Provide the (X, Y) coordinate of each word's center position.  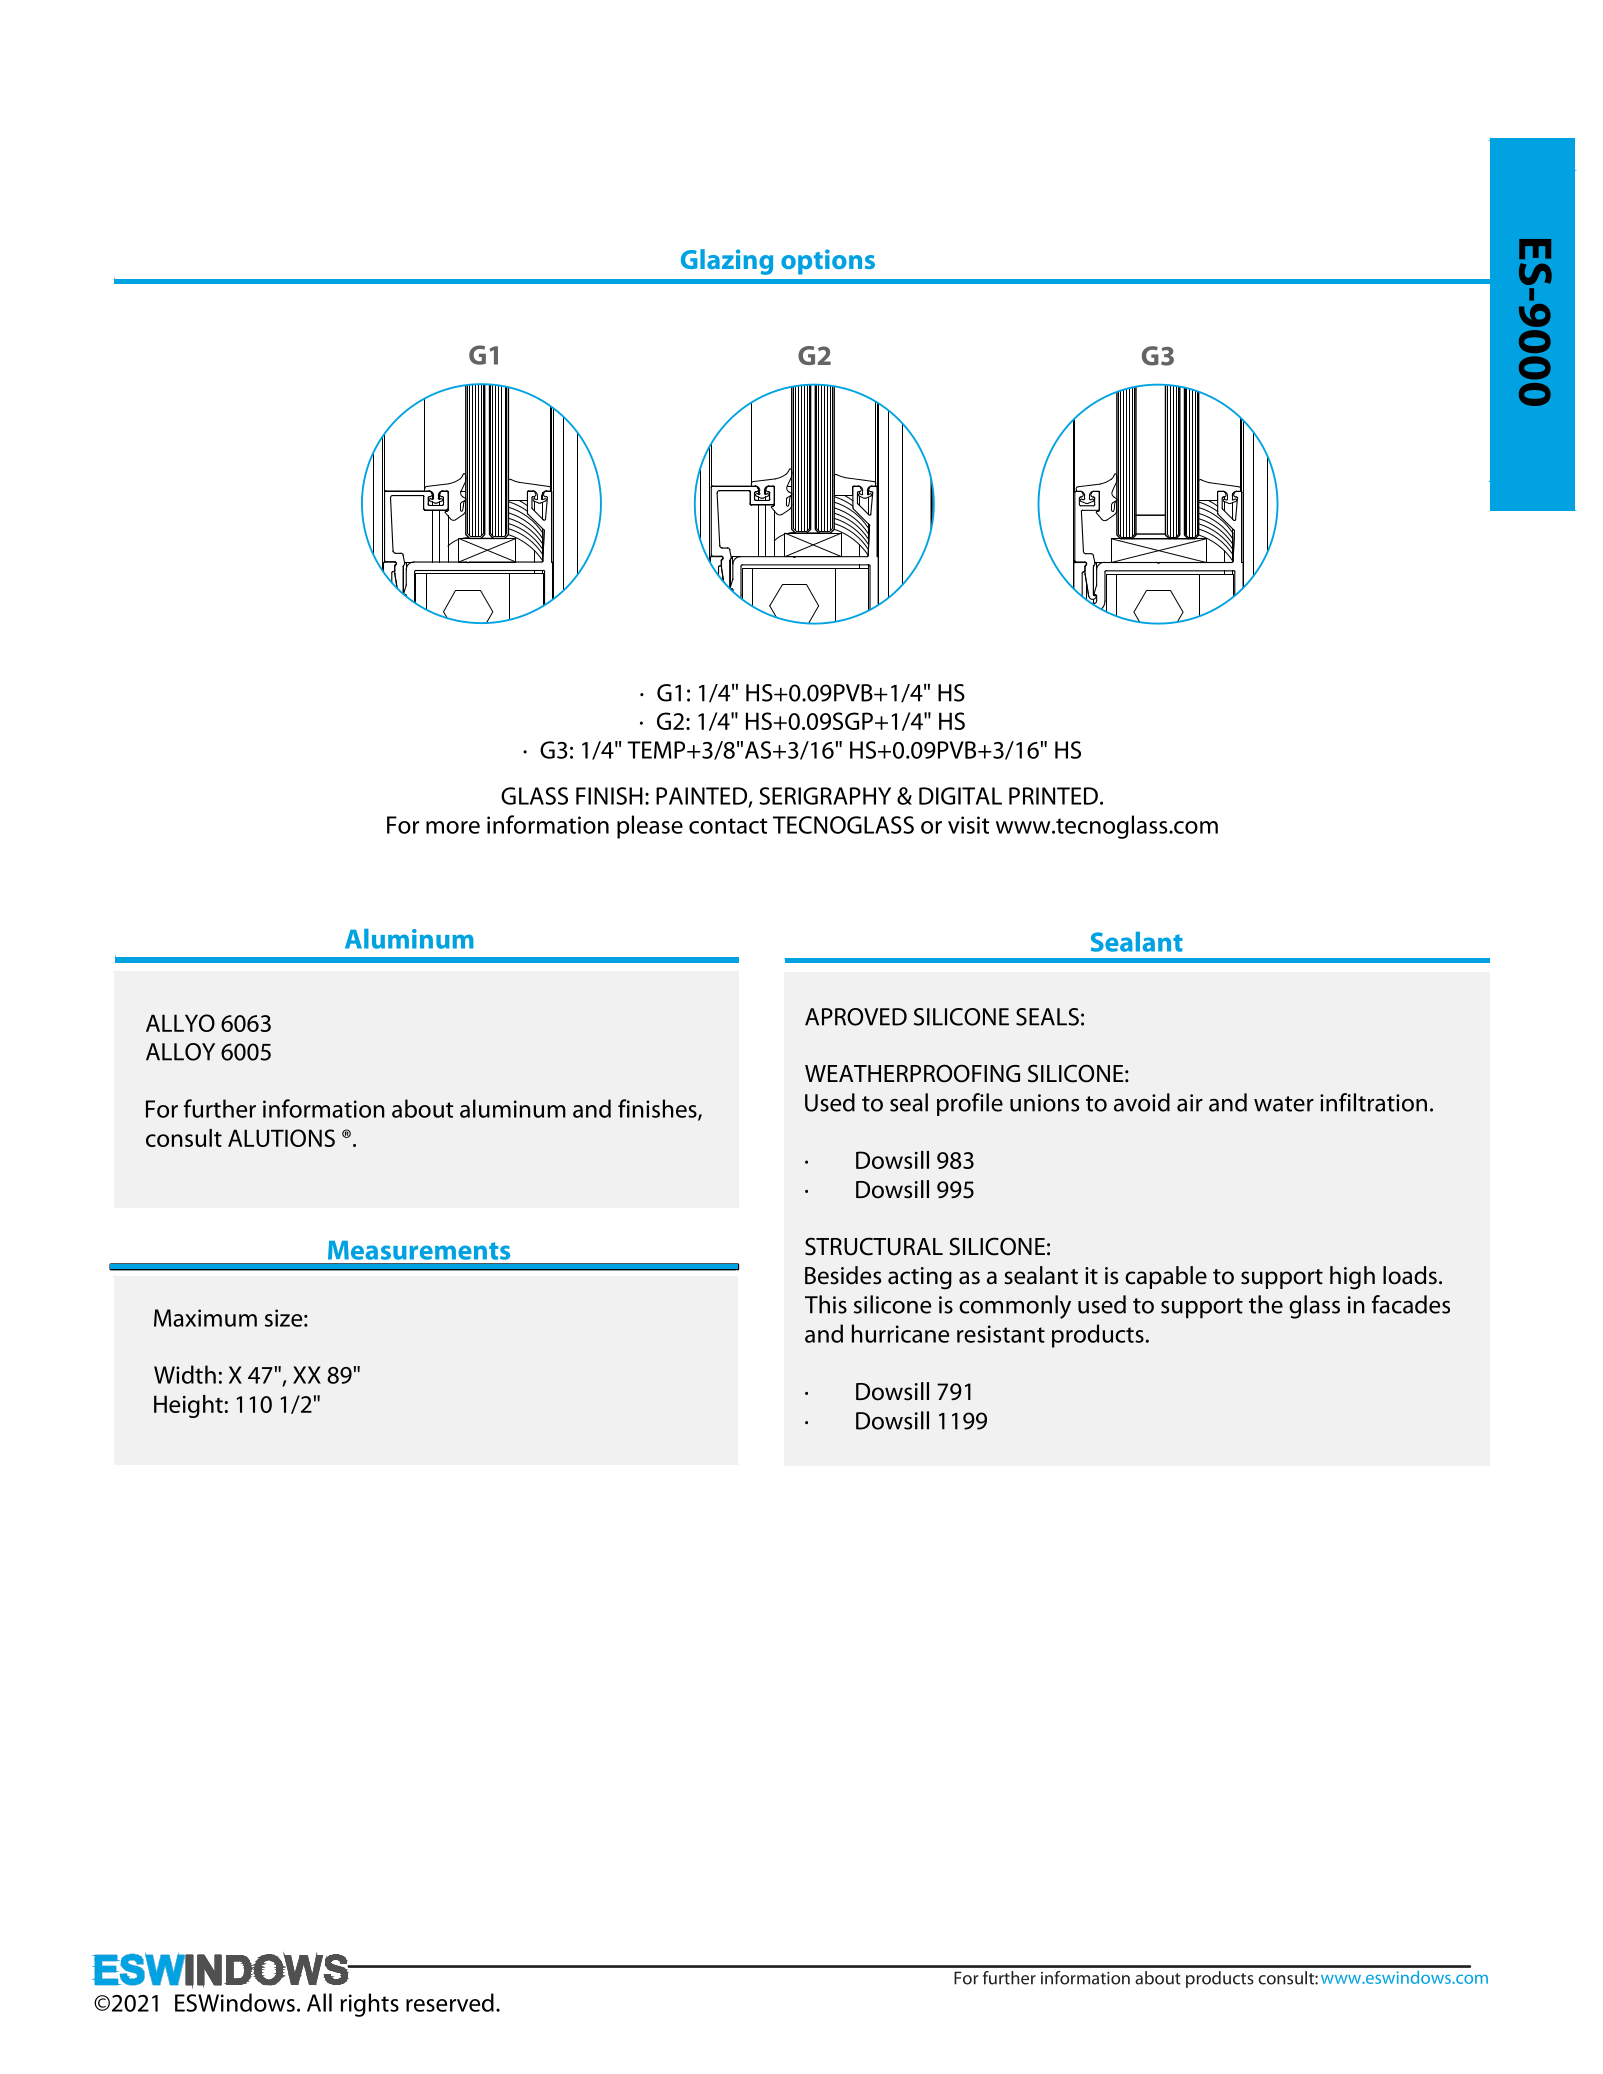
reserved (450, 2002)
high (1352, 1278)
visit (968, 825)
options (828, 262)
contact (728, 826)
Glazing (727, 262)
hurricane (900, 1333)
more (453, 827)
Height (188, 1406)
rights (369, 2005)
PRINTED (1053, 796)
